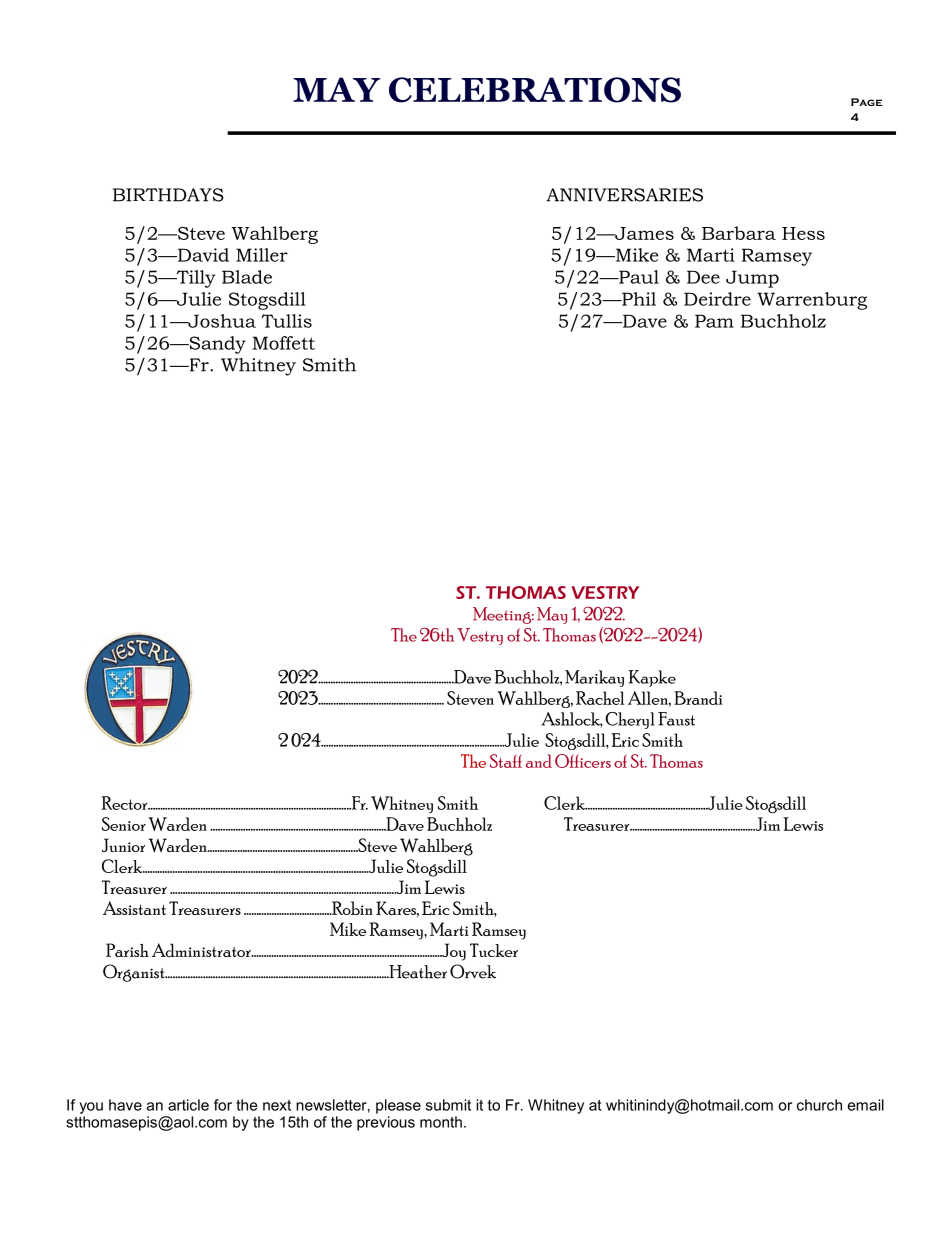 This document has height=1233, width=952. Describe the element at coordinates (600, 698) in the document. I see `Rachel` at that location.
